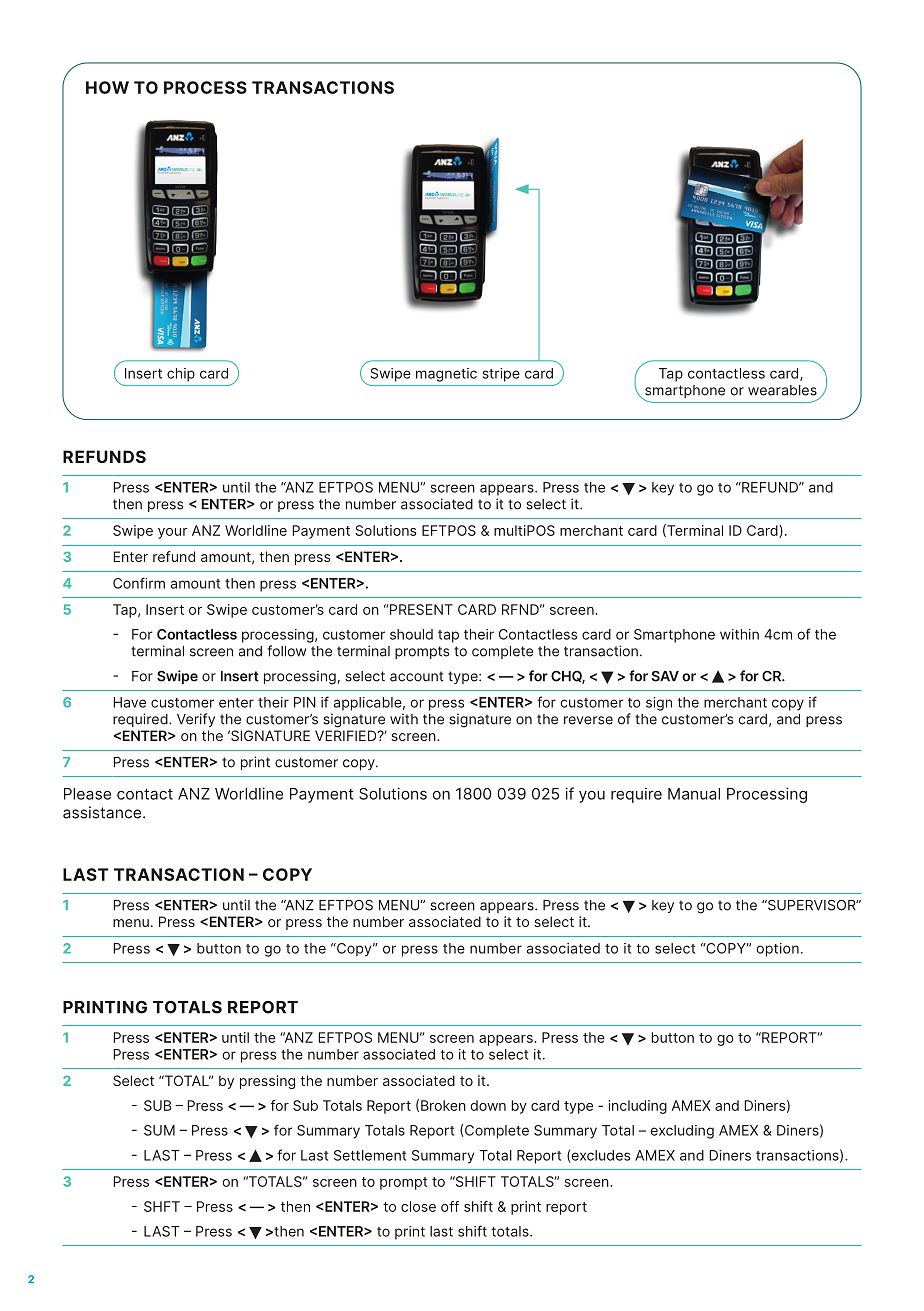  What do you see at coordinates (782, 390) in the page?
I see `wearables` at bounding box center [782, 390].
